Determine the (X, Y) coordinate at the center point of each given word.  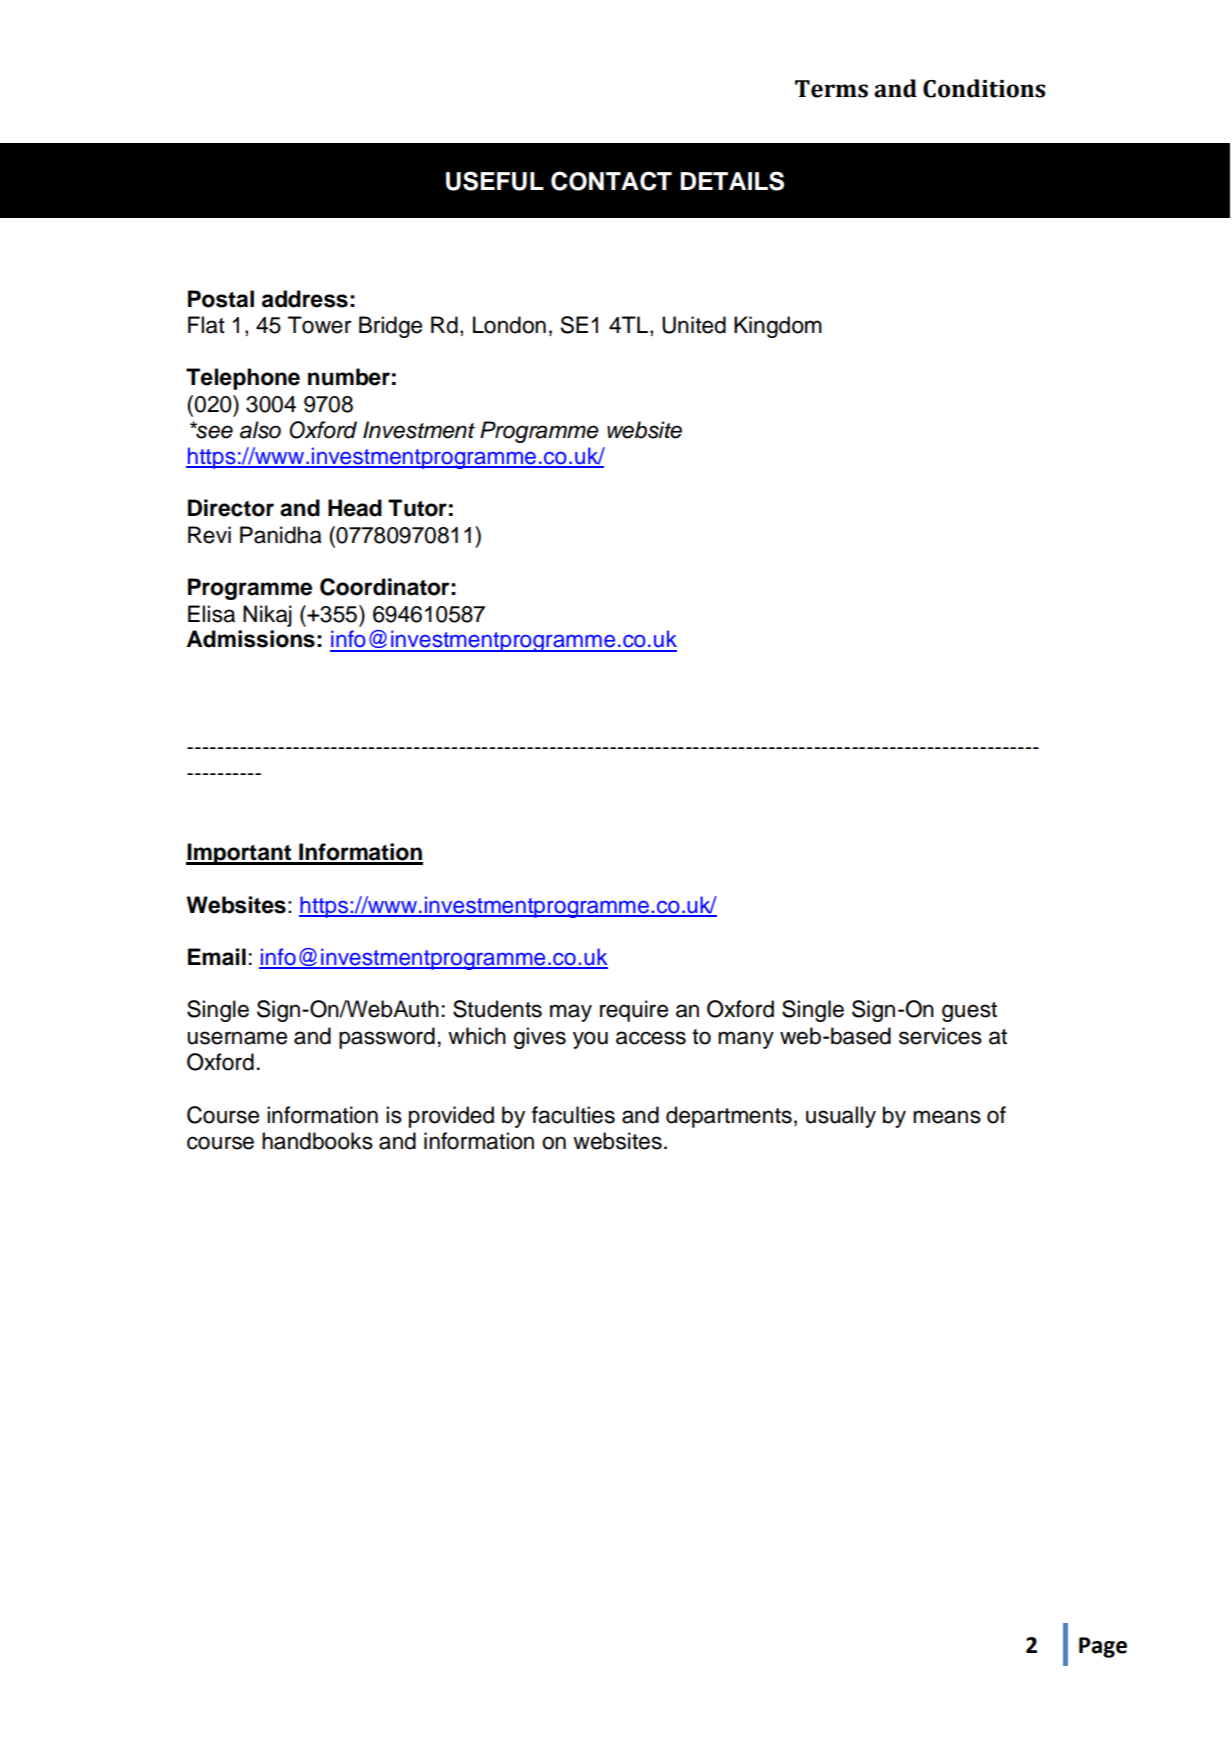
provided (451, 1117)
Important (240, 854)
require (634, 1011)
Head (355, 508)
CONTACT (611, 181)
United (694, 325)
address (305, 299)
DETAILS (732, 181)
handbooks (317, 1141)
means (947, 1117)
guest (969, 1012)
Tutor (417, 508)
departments (729, 1117)
